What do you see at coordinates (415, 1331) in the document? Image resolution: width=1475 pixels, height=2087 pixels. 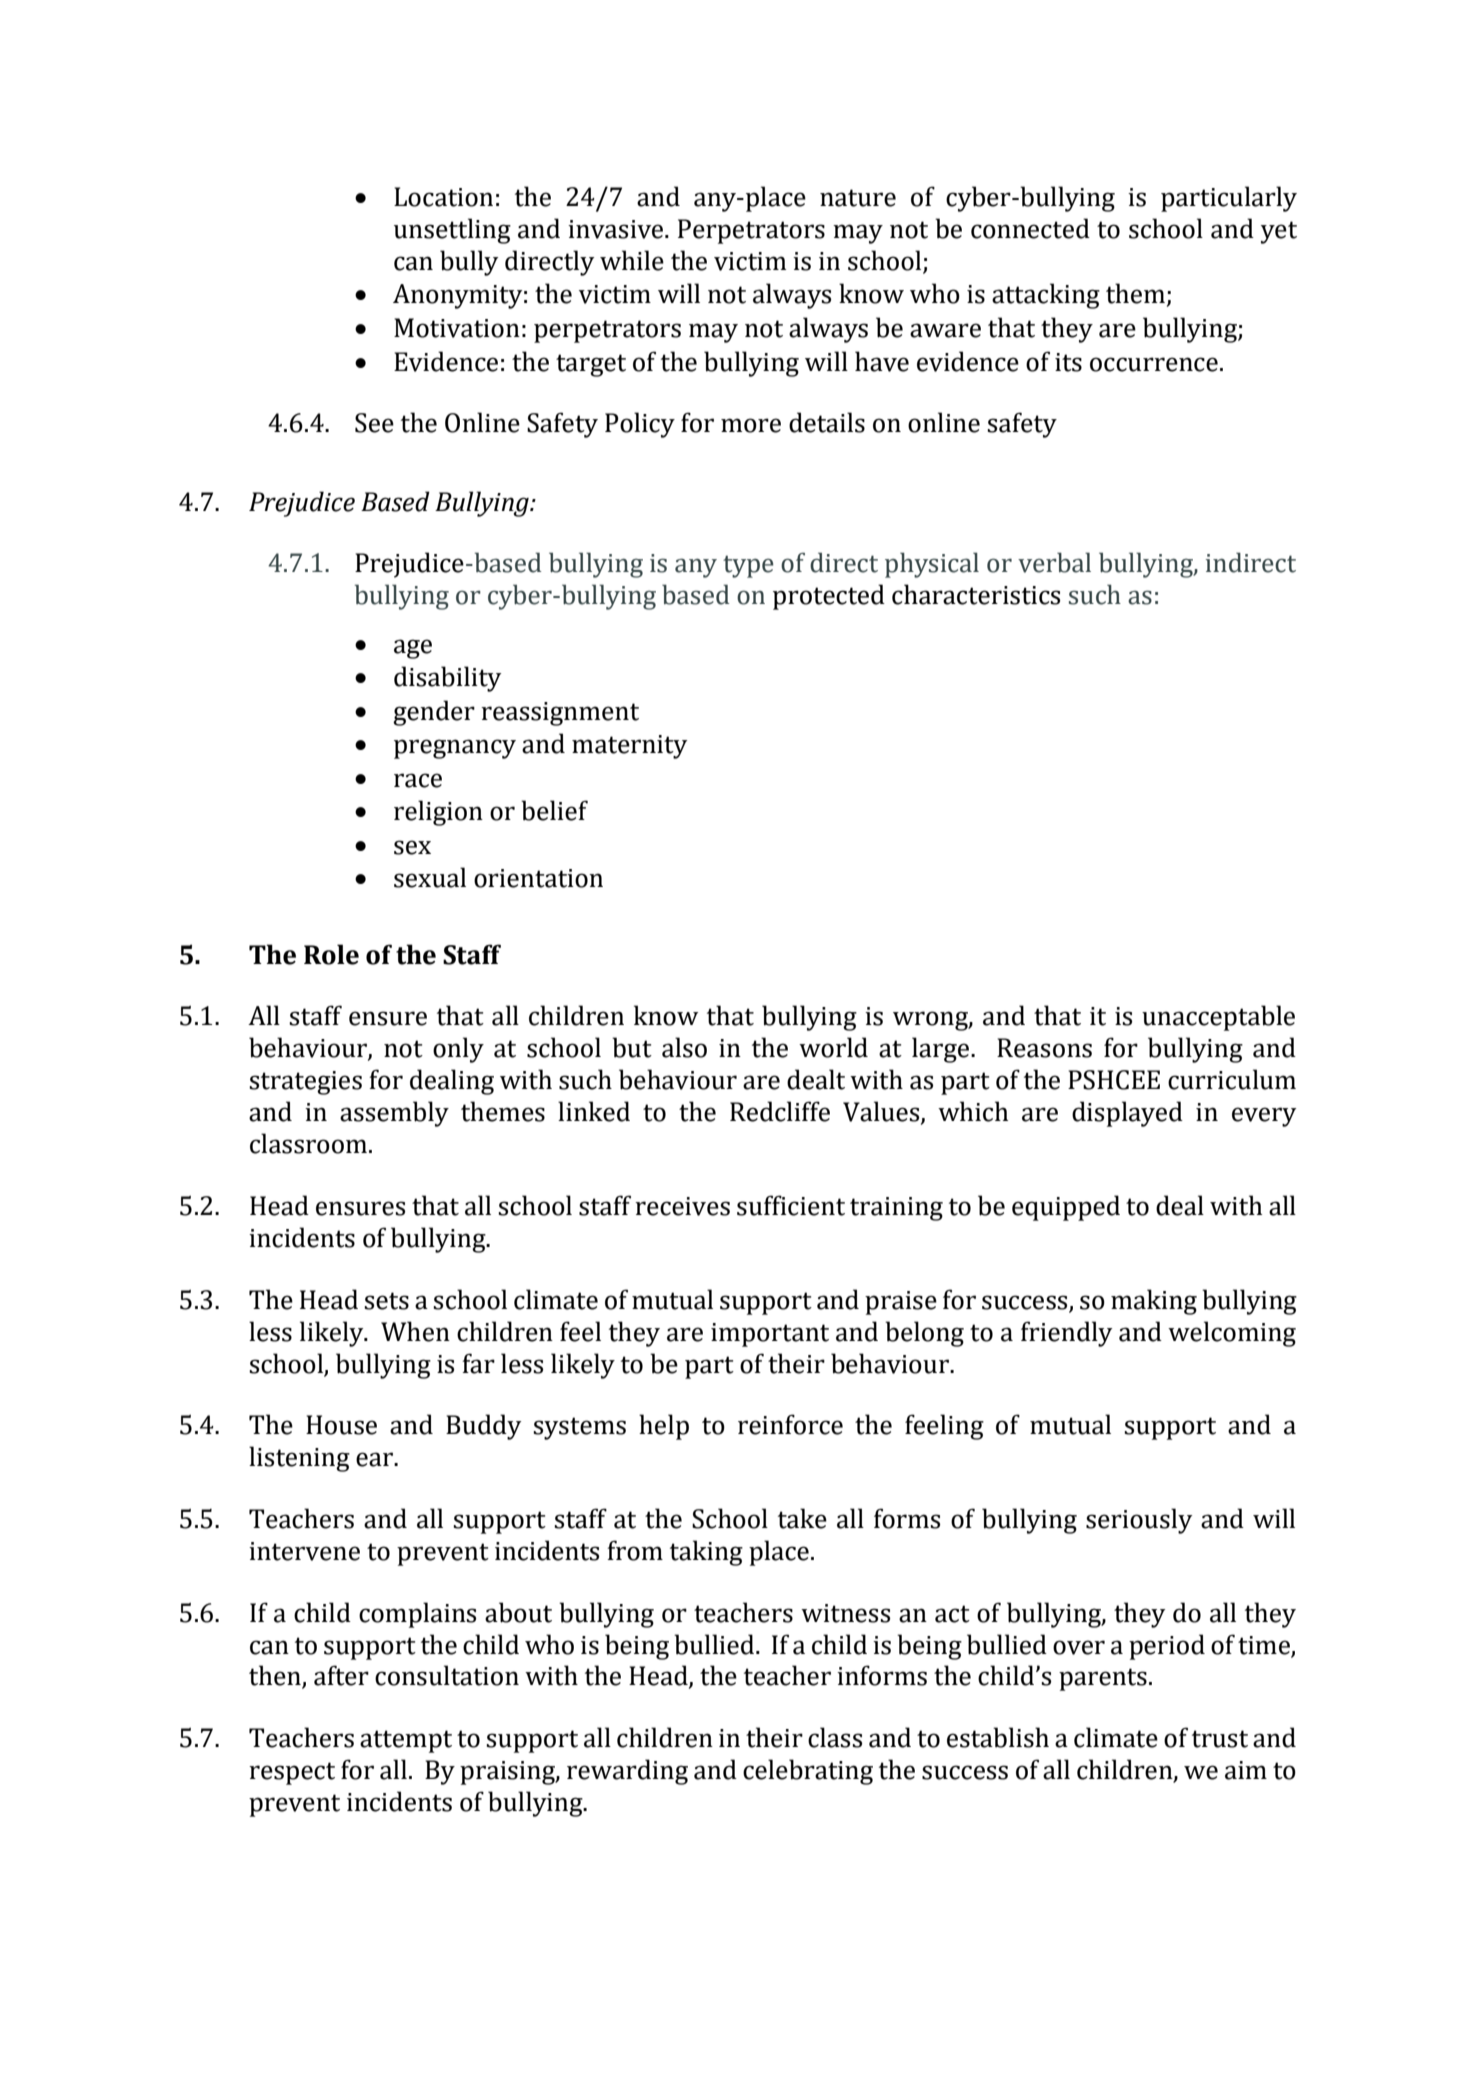 I see `When` at bounding box center [415, 1331].
